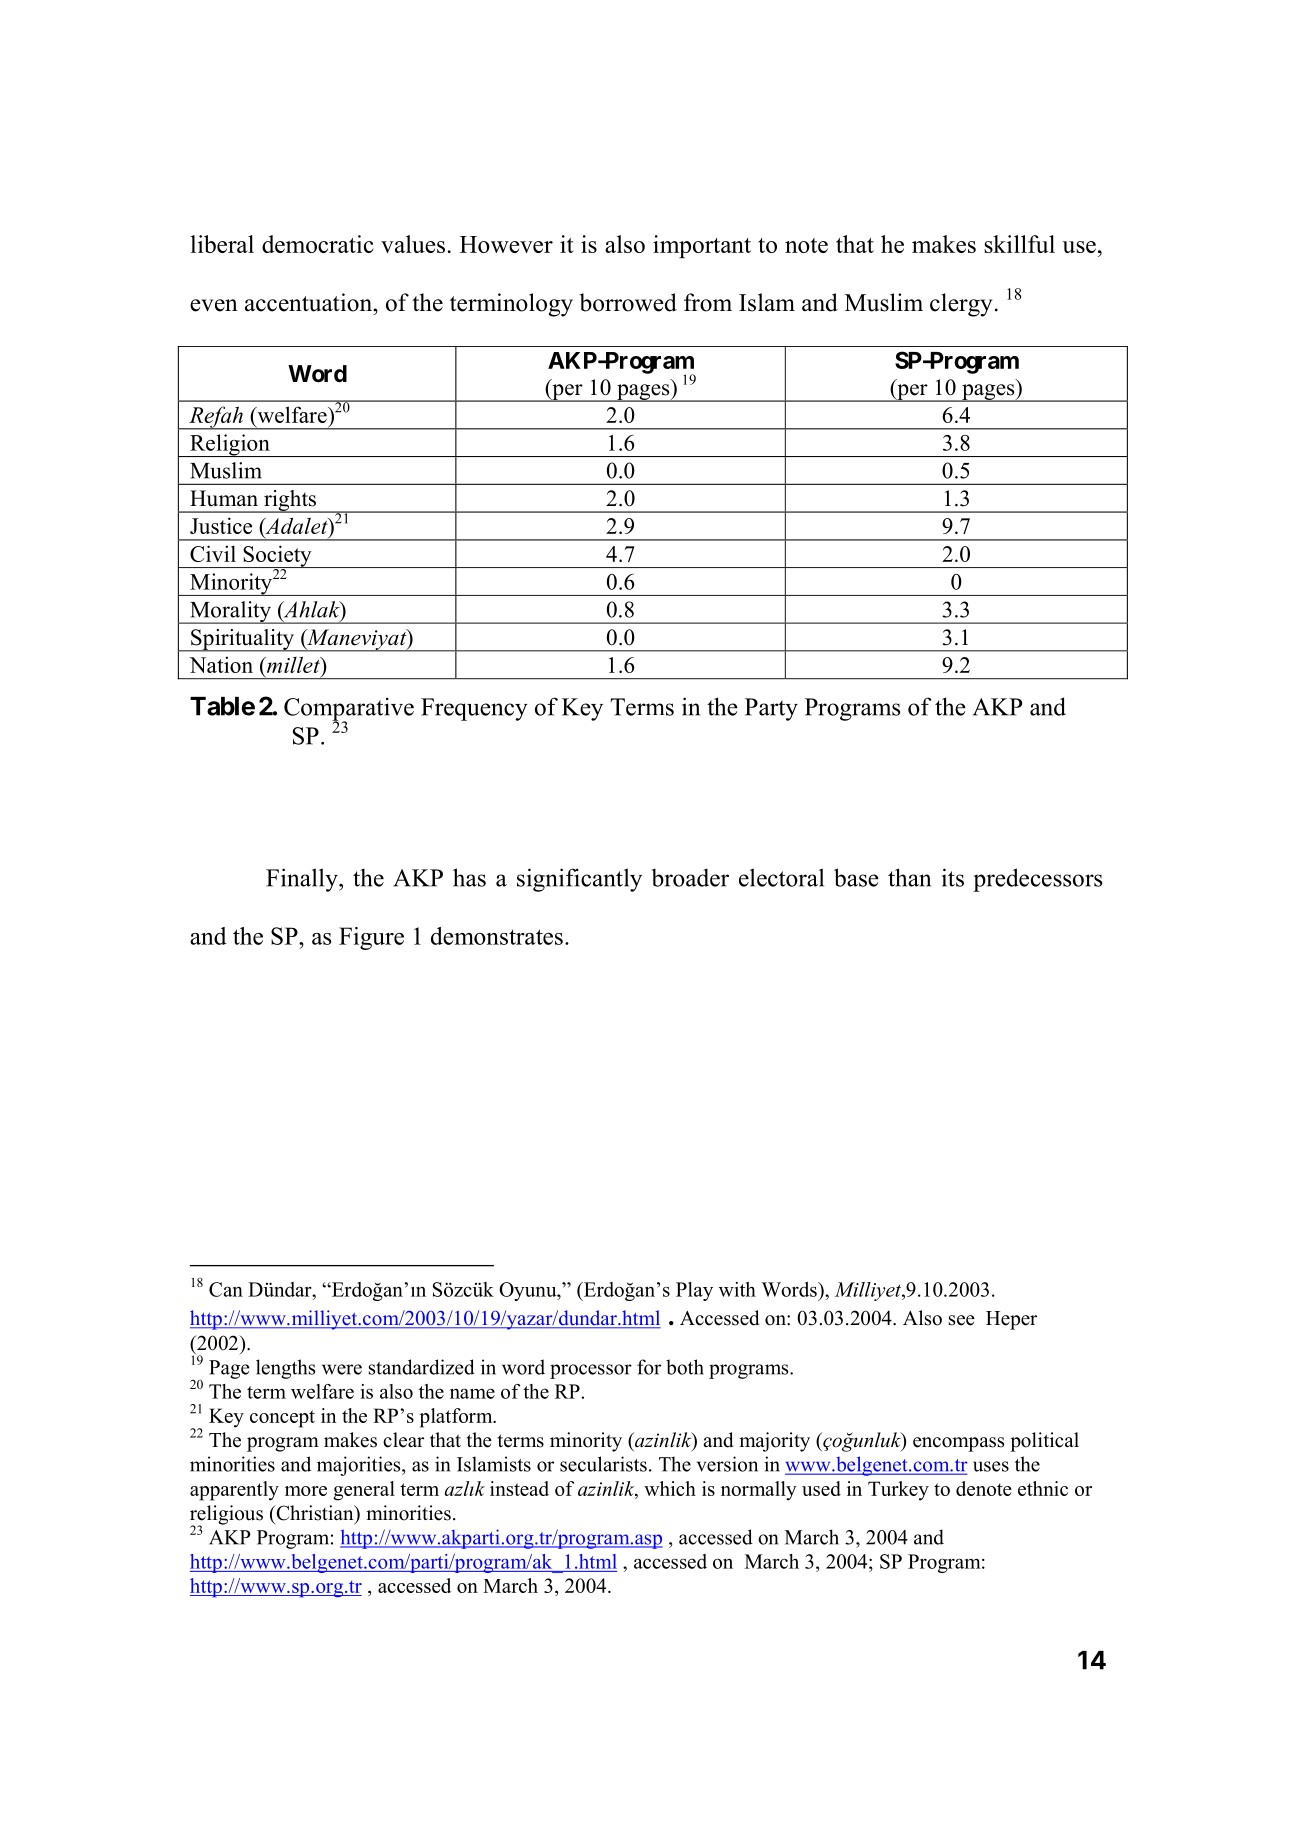 This image has width=1292, height=1828. Describe the element at coordinates (303, 880) in the image. I see `Finally` at that location.
